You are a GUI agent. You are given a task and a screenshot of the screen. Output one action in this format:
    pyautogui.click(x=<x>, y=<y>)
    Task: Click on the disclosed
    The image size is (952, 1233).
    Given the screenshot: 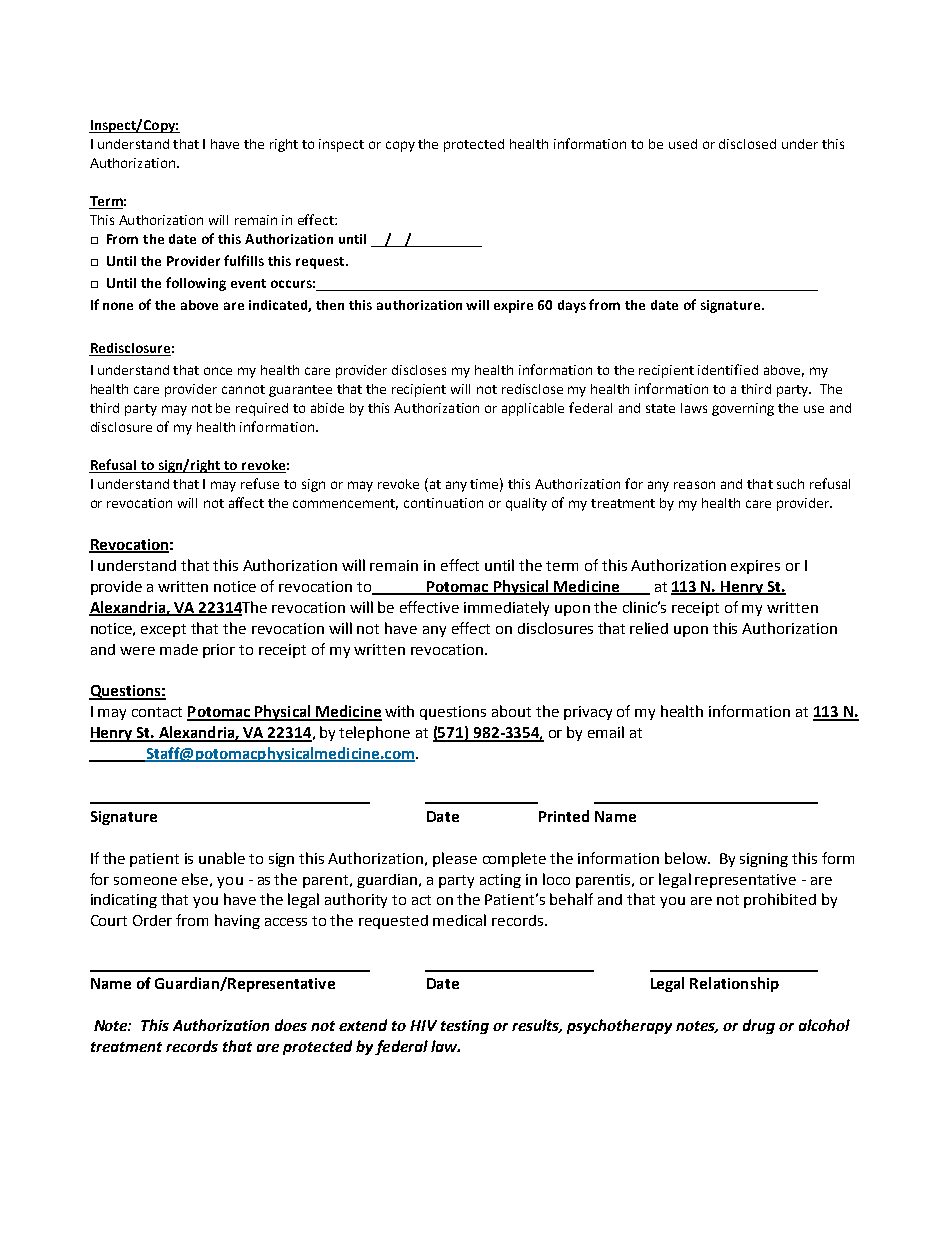 What is the action you would take?
    pyautogui.click(x=747, y=144)
